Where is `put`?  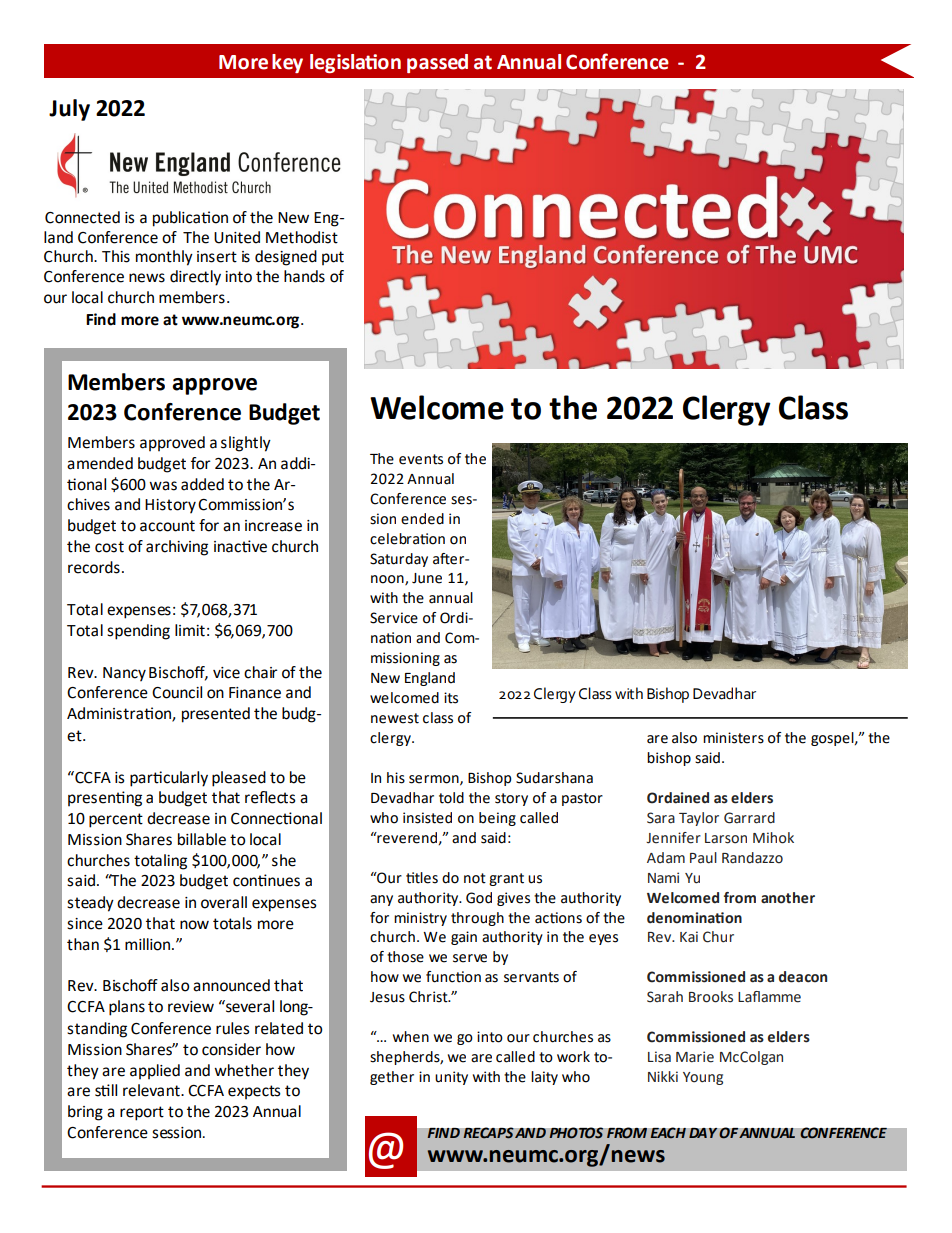 put is located at coordinates (333, 258).
